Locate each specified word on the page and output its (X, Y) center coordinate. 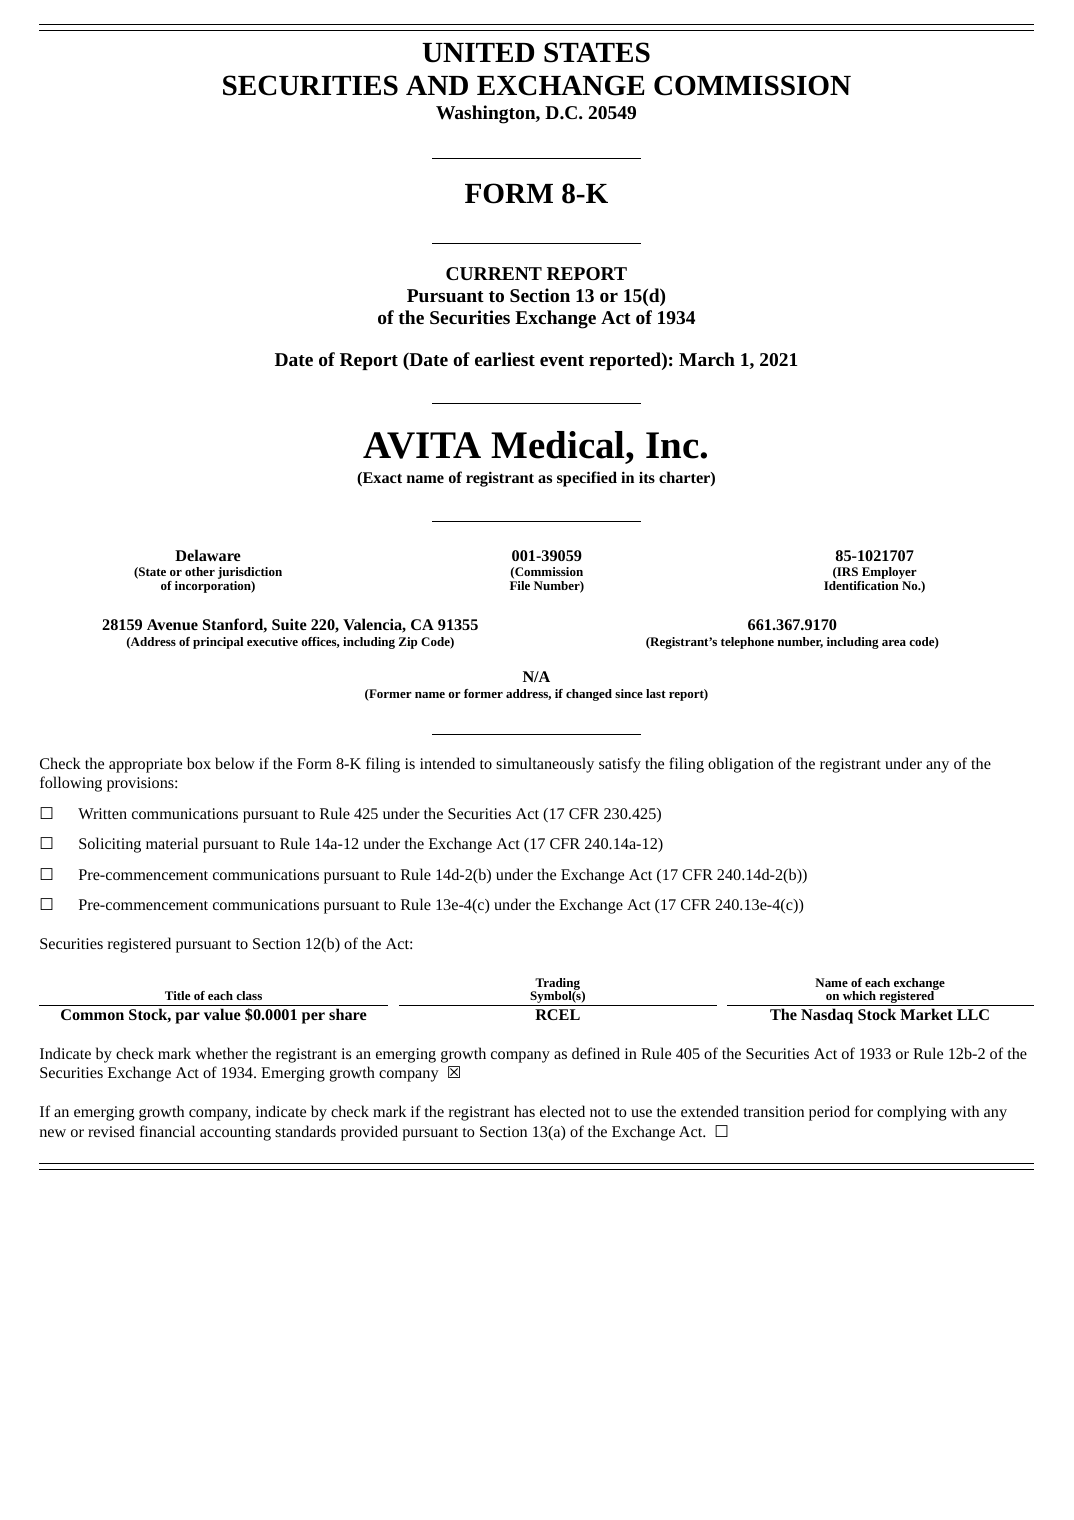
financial (167, 1131)
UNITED (478, 53)
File (520, 585)
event (562, 360)
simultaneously (545, 765)
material (172, 843)
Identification (861, 585)
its (647, 477)
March (707, 359)
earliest (505, 359)
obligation (741, 765)
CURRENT (494, 273)
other (200, 571)
